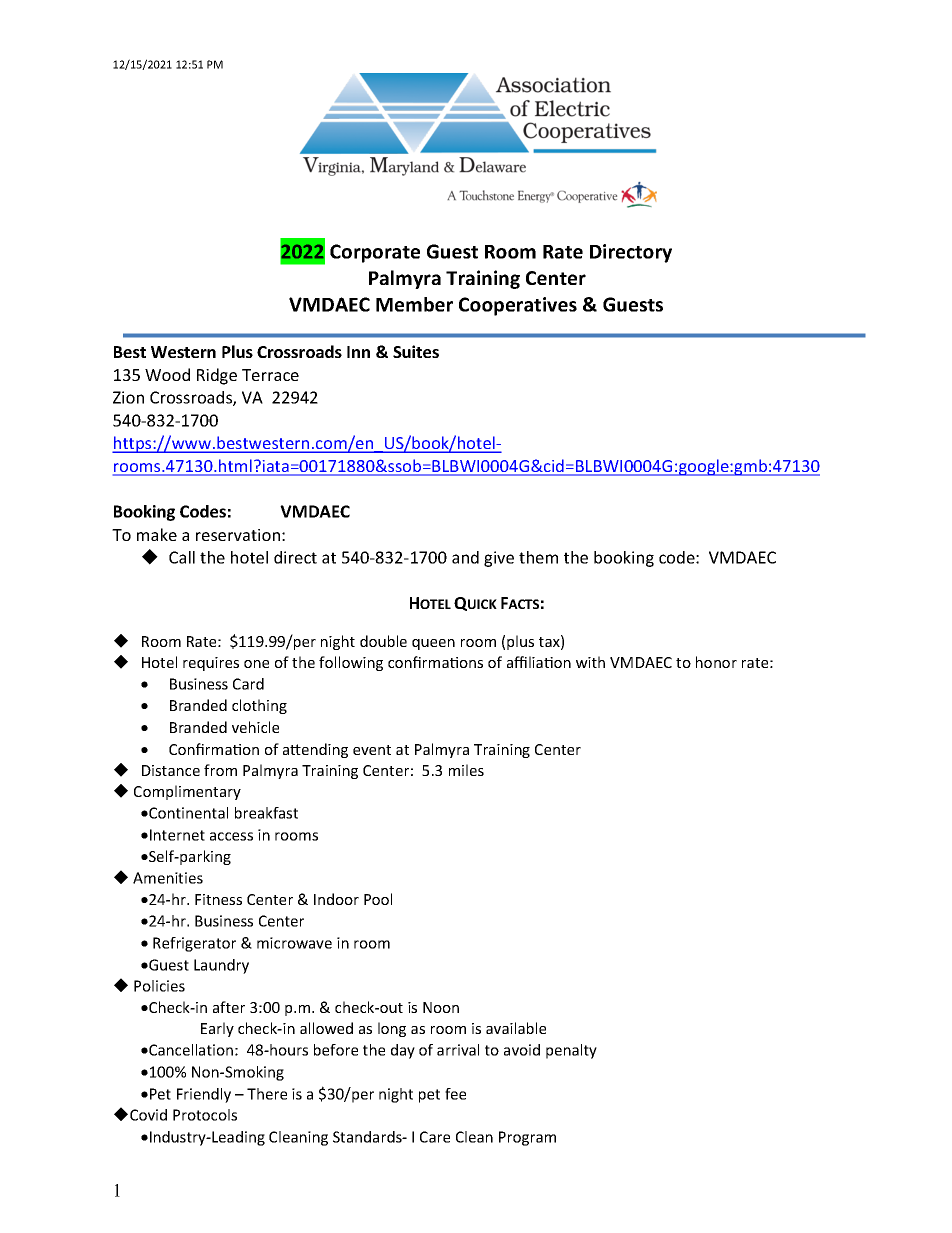  What do you see at coordinates (182, 557) in the page?
I see `Call` at bounding box center [182, 557].
